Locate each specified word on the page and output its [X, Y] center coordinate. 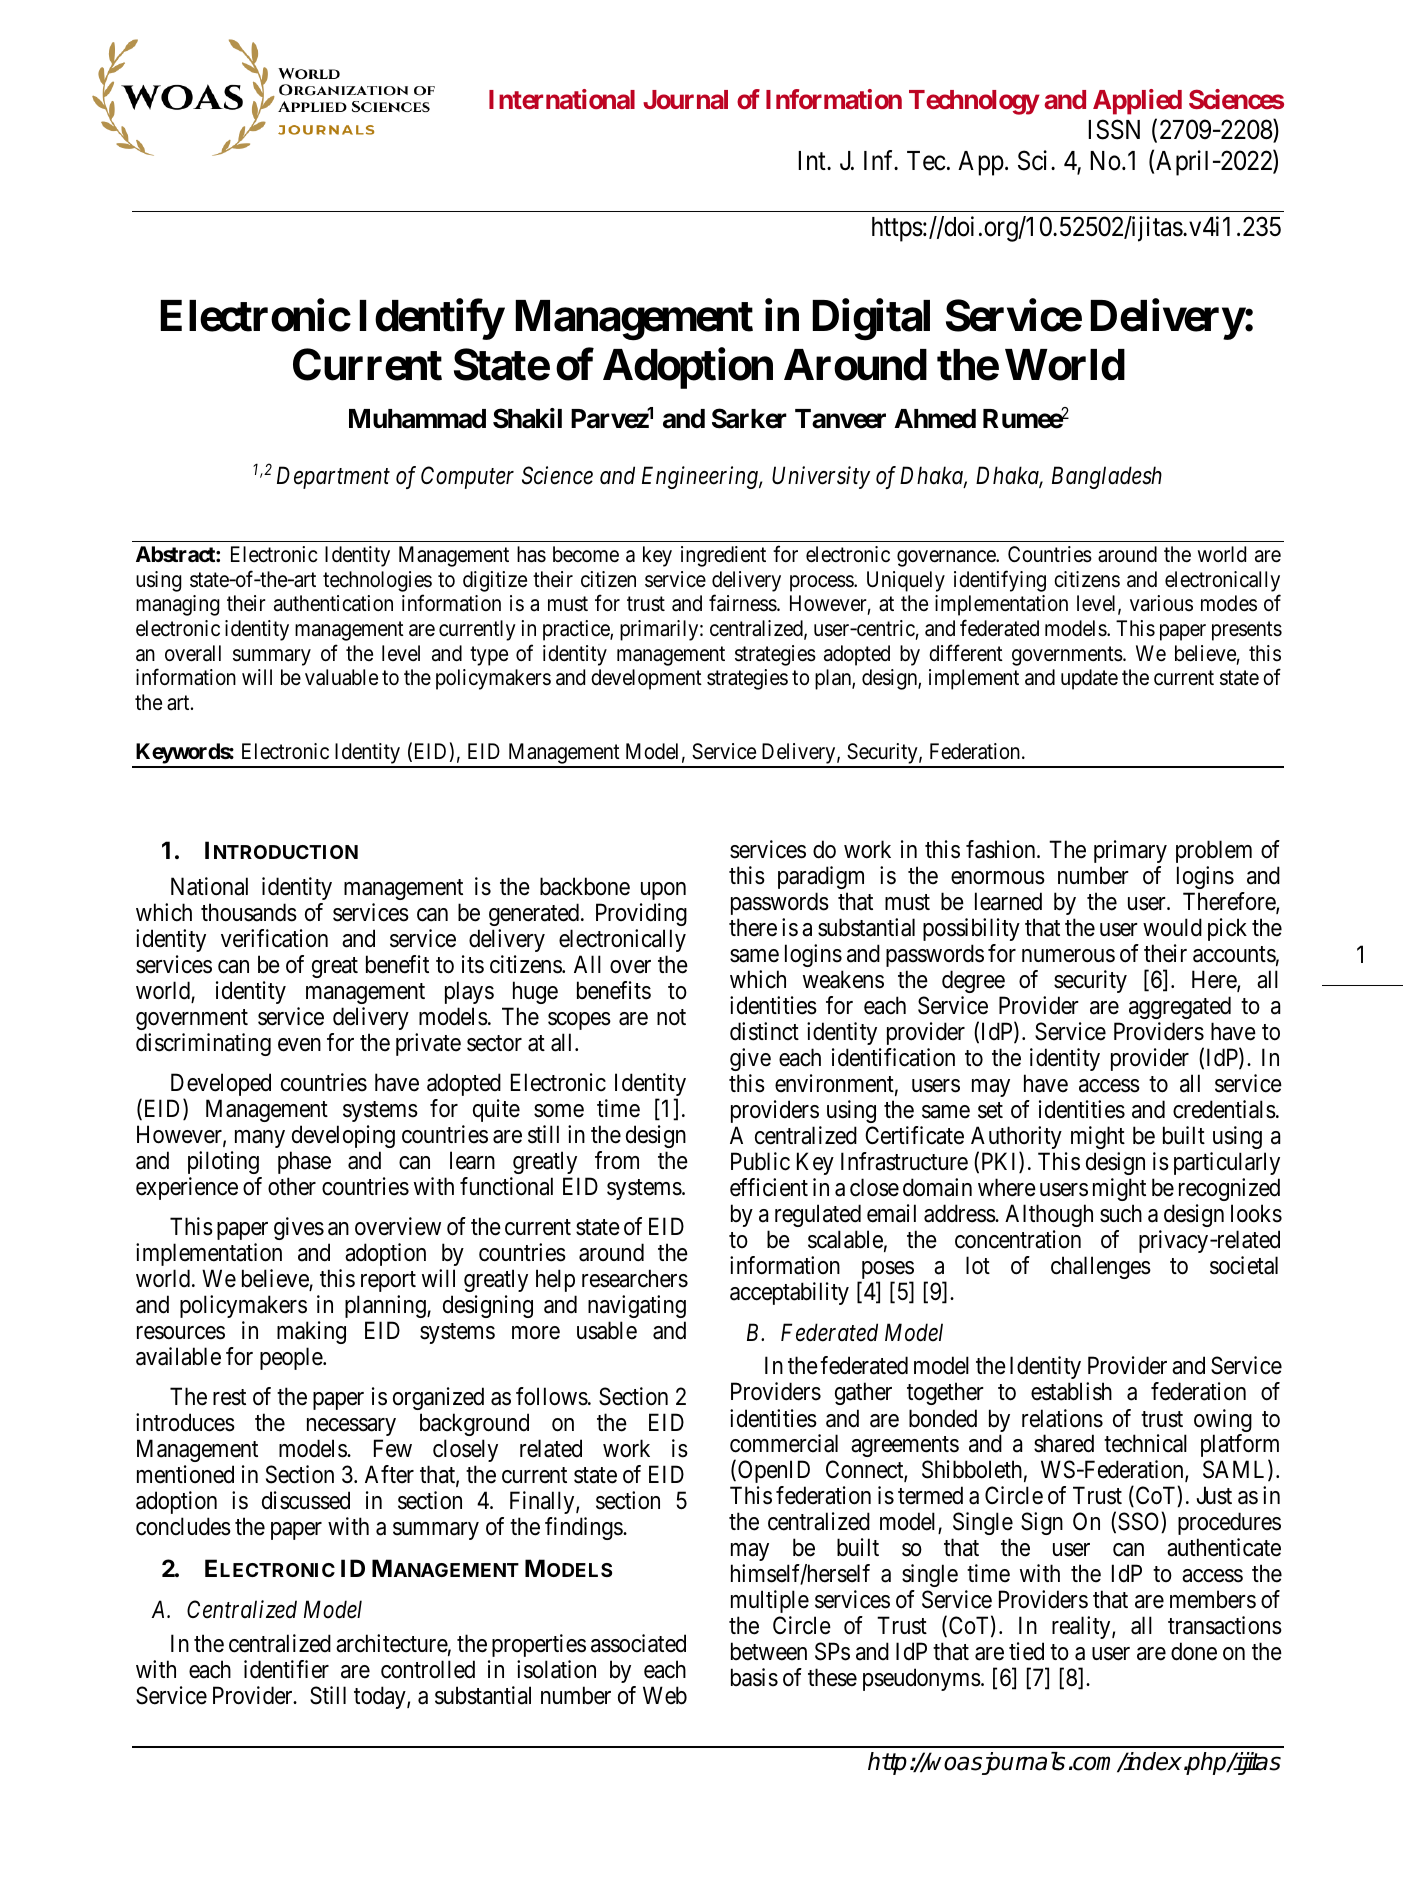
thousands [249, 912]
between [769, 1651]
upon [663, 891]
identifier [286, 1669]
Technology [974, 102]
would [1172, 927]
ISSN [1114, 130]
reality [1082, 1627]
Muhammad [417, 419]
